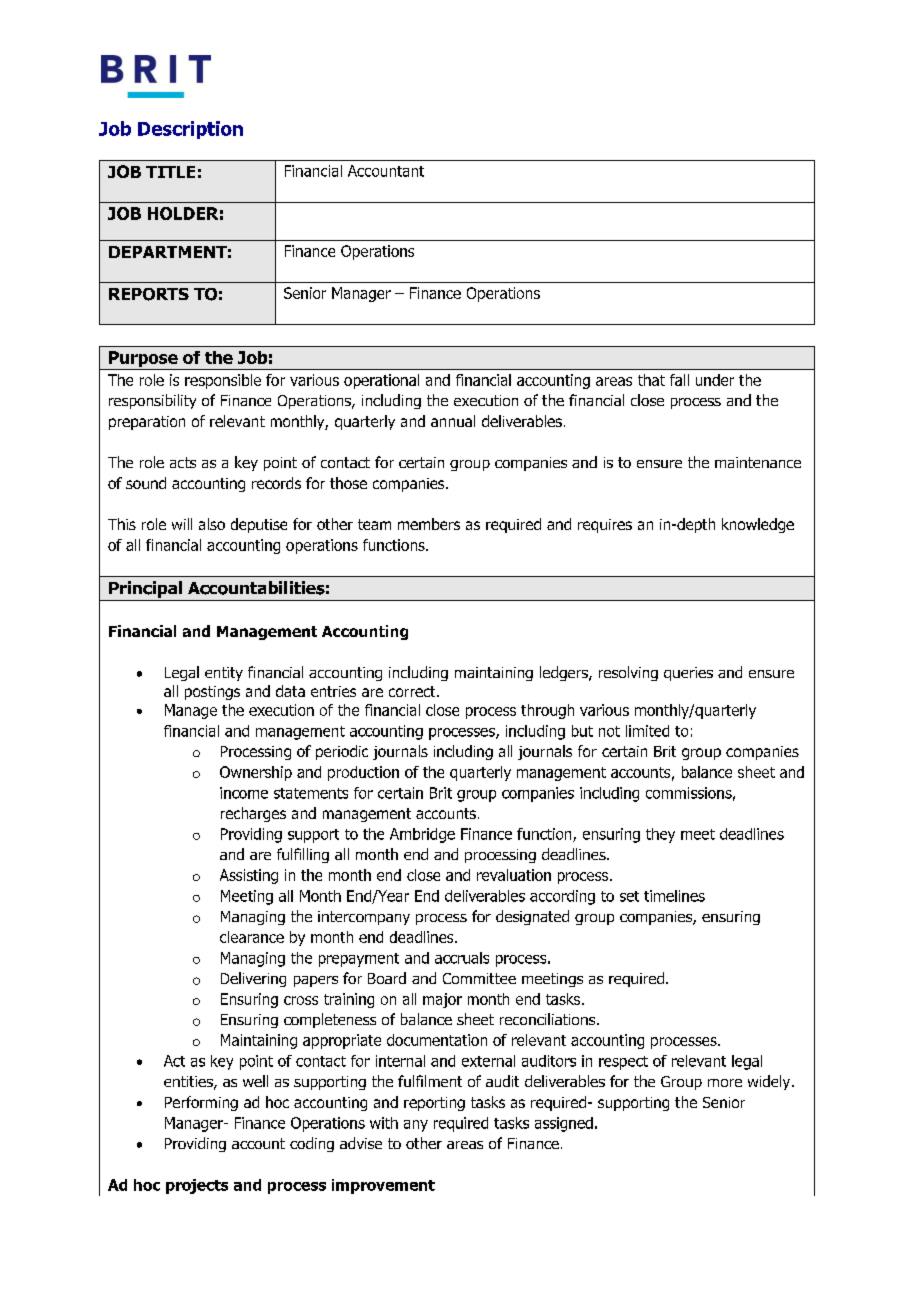  What do you see at coordinates (381, 381) in the screenshot?
I see `operational` at bounding box center [381, 381].
